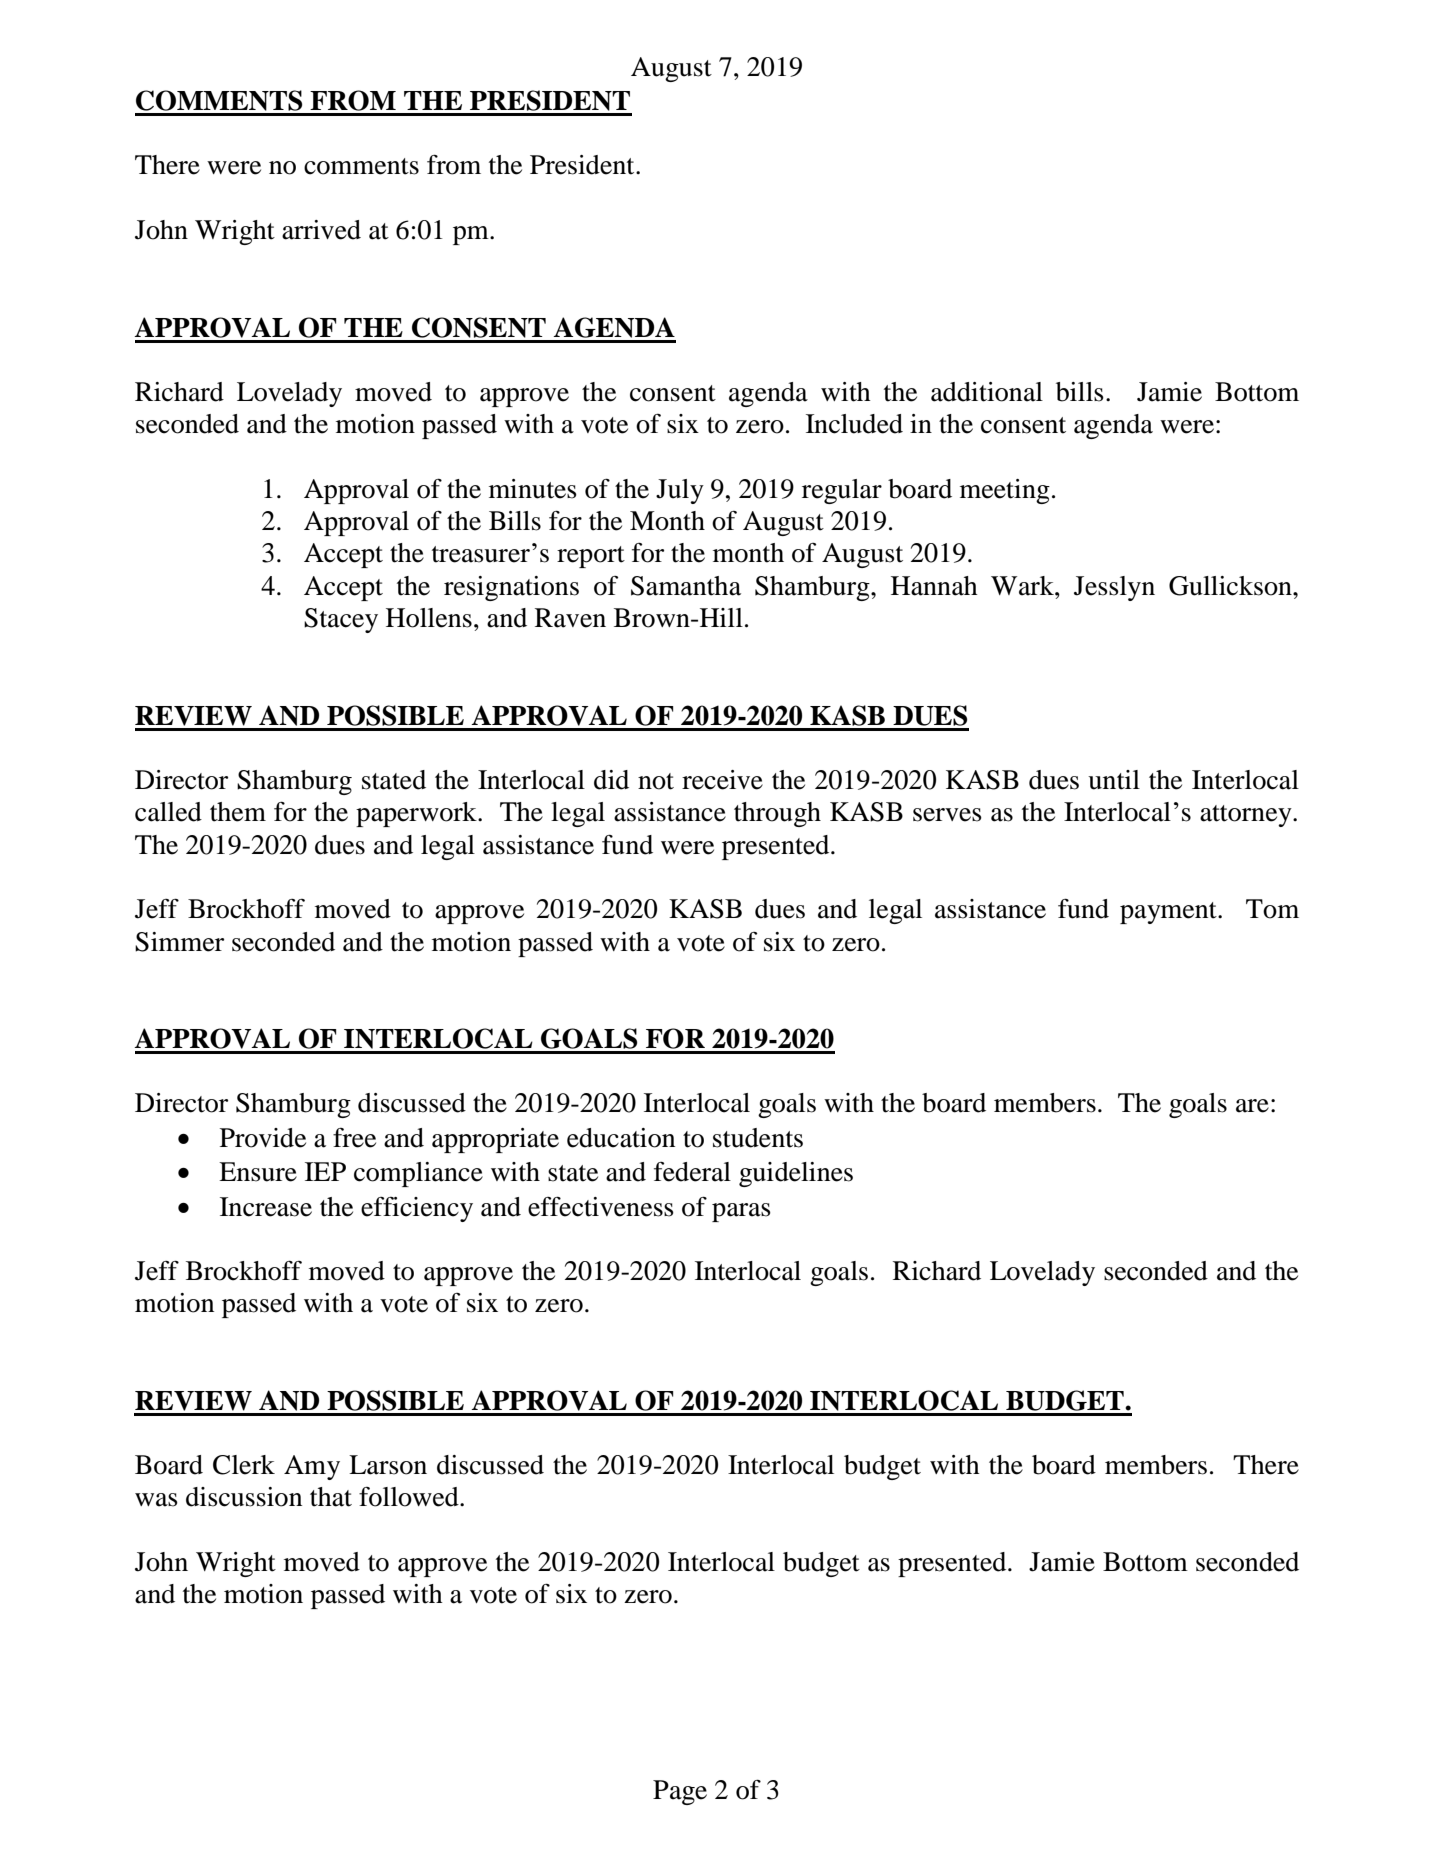  What do you see at coordinates (680, 1792) in the image?
I see `Page` at bounding box center [680, 1792].
